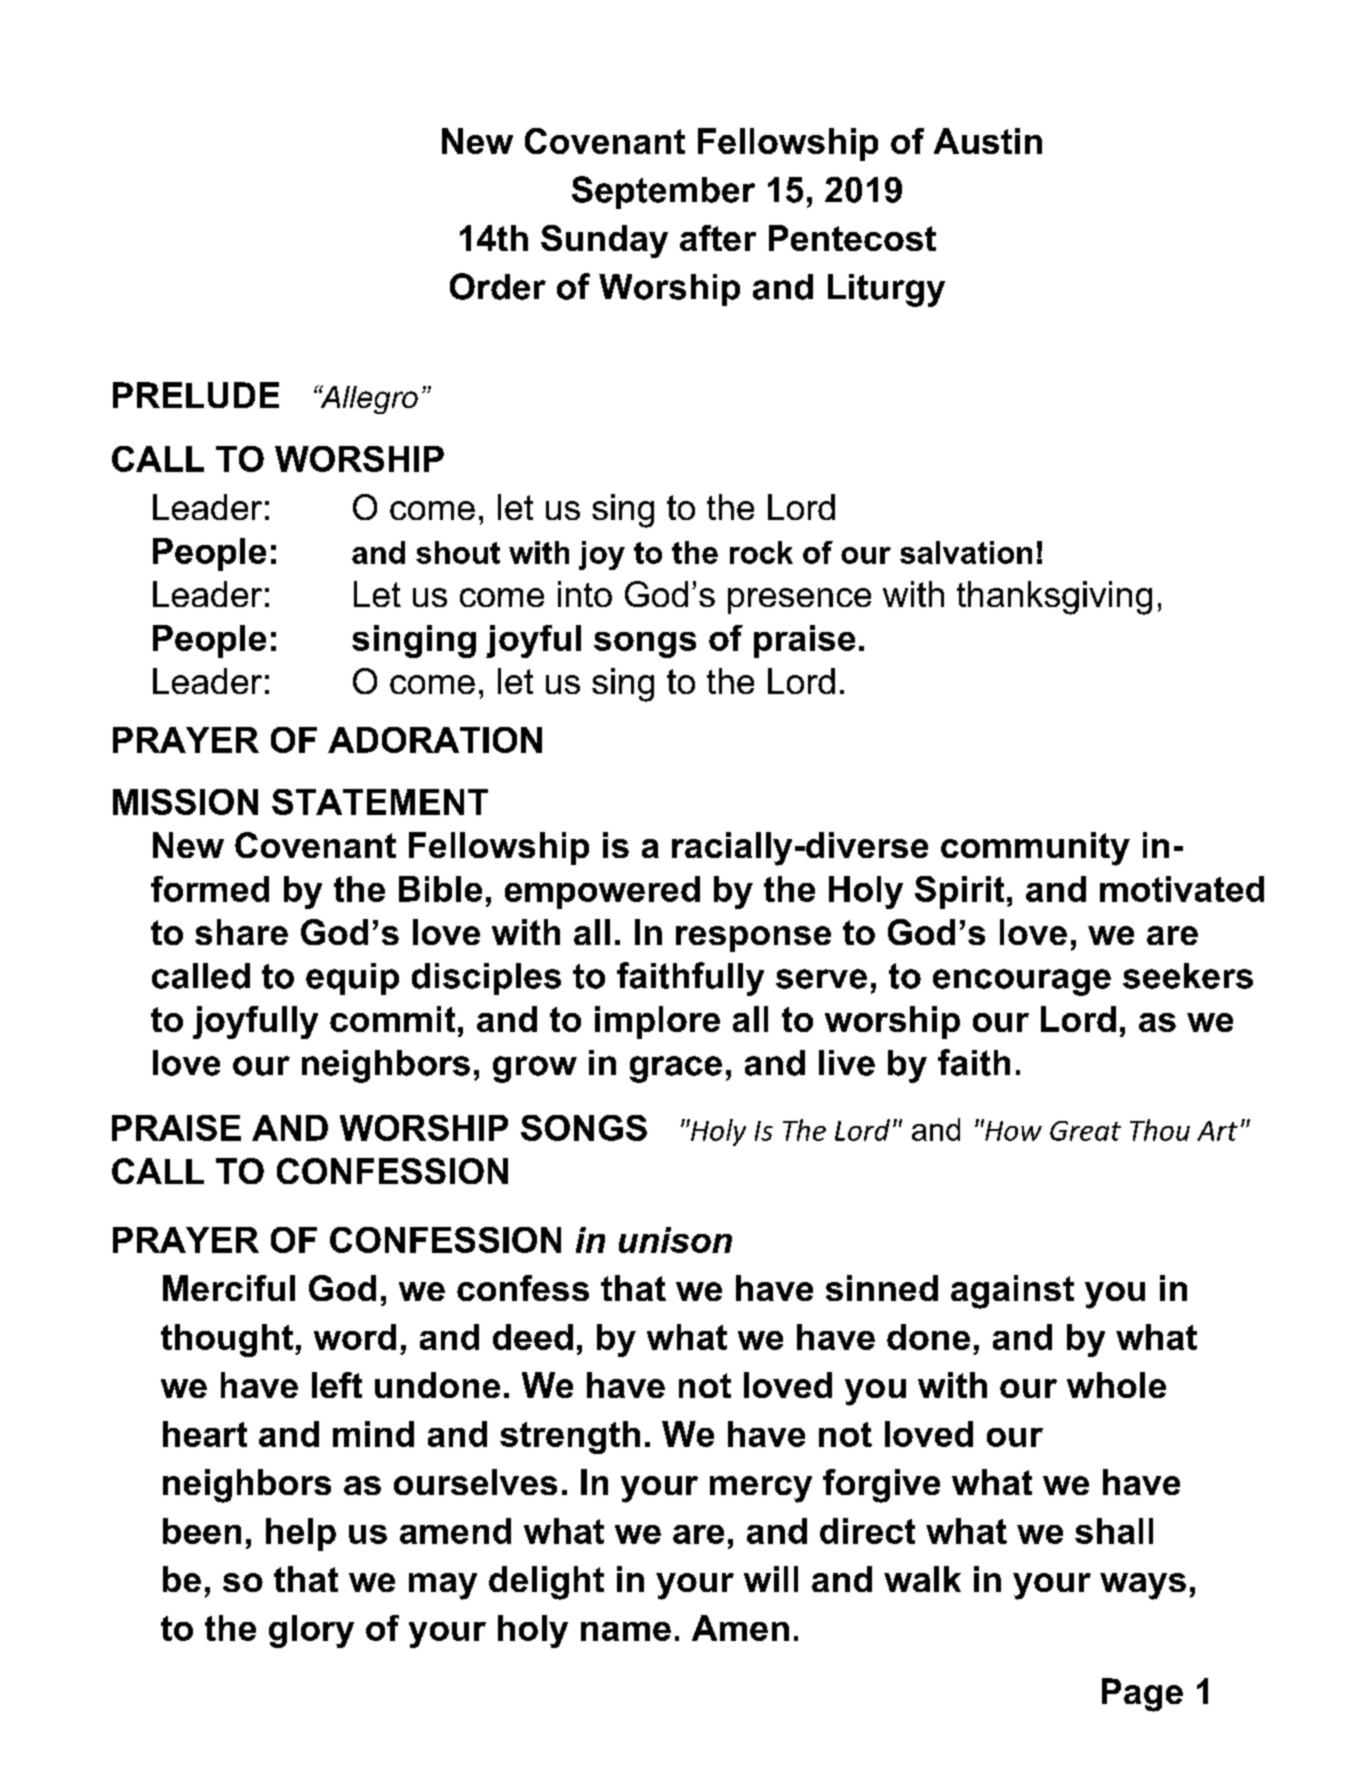  What do you see at coordinates (241, 932) in the screenshot?
I see `share` at bounding box center [241, 932].
